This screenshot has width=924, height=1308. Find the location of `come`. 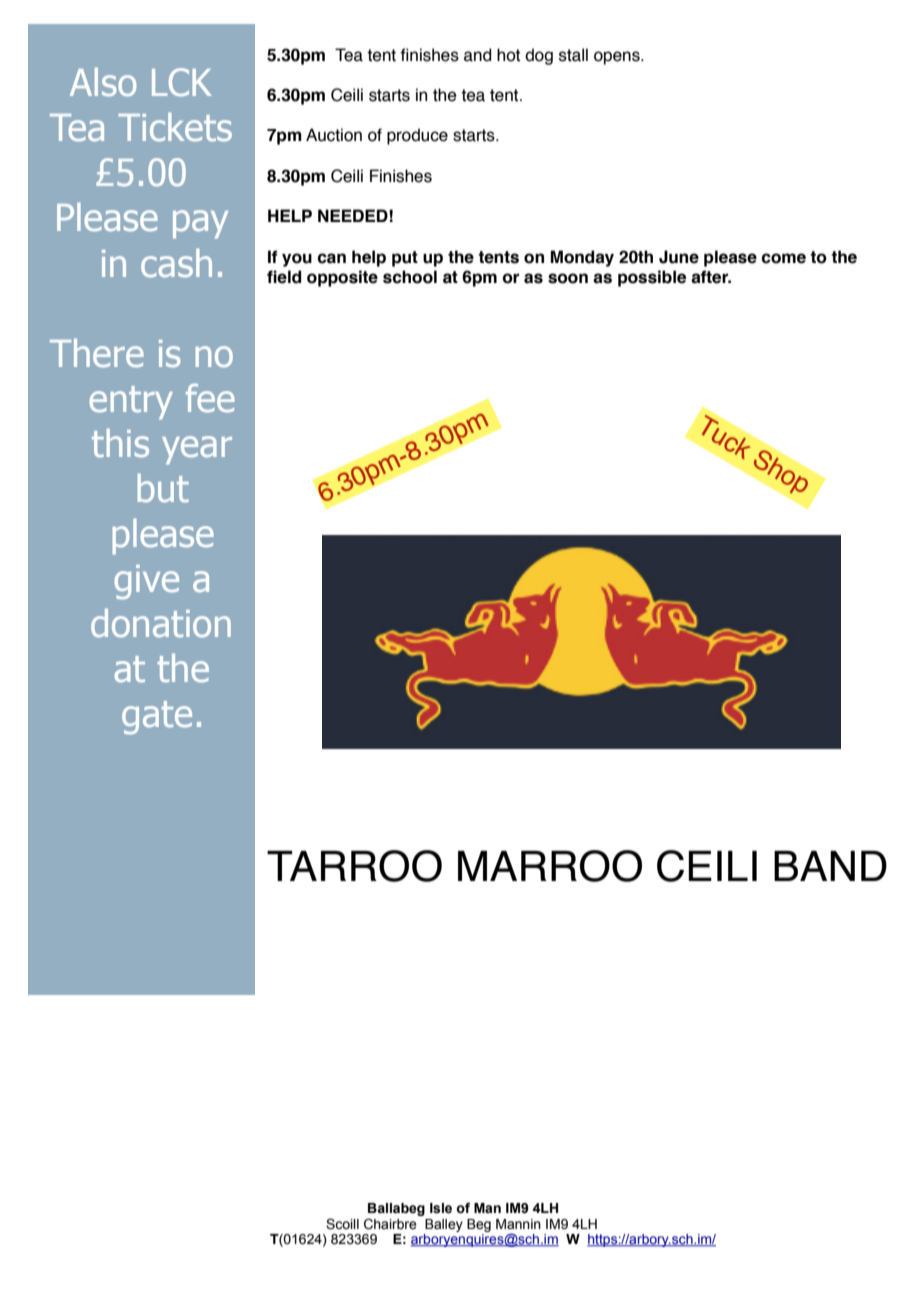

come is located at coordinates (784, 258).
